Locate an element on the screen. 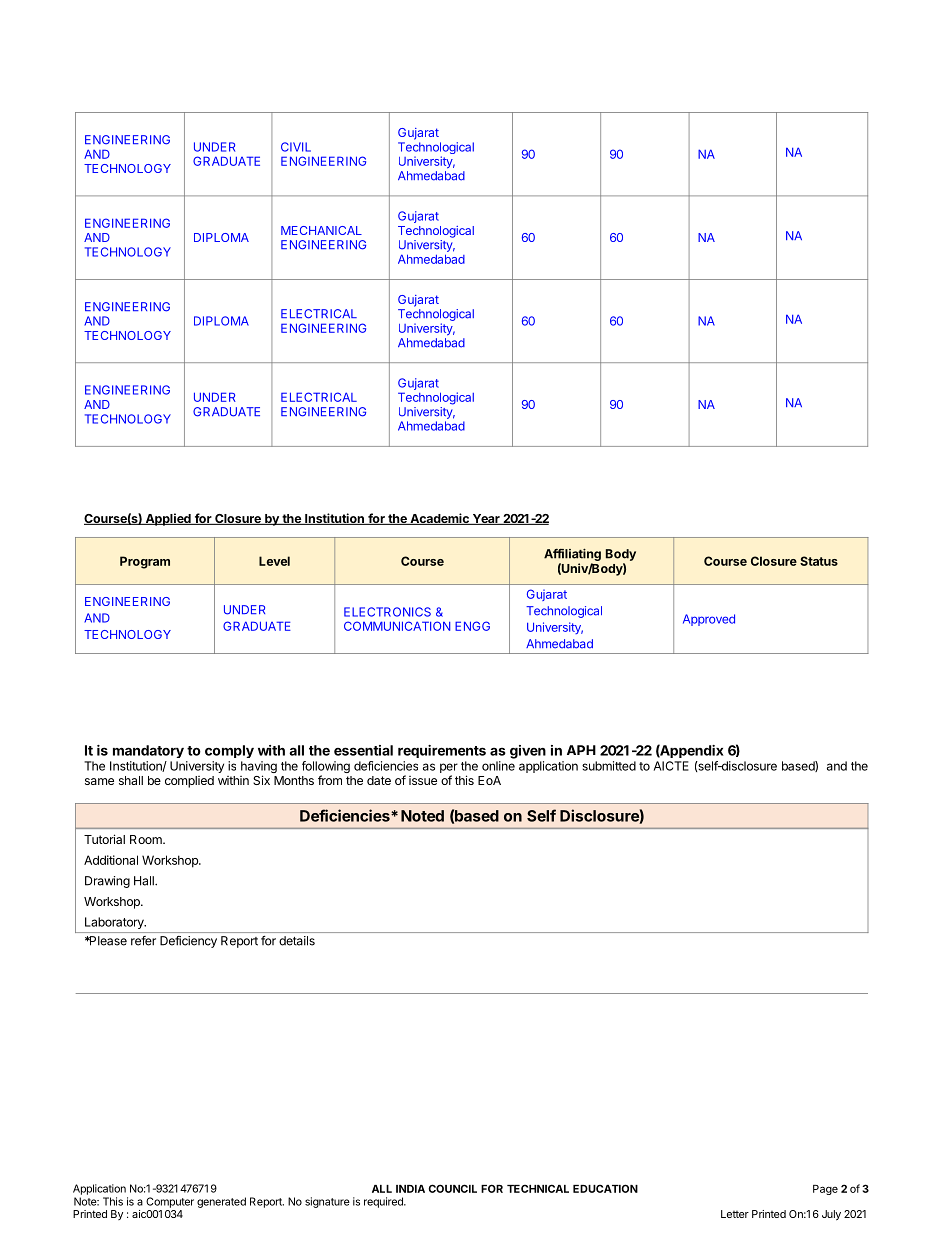 The image size is (952, 1233). details is located at coordinates (297, 941).
